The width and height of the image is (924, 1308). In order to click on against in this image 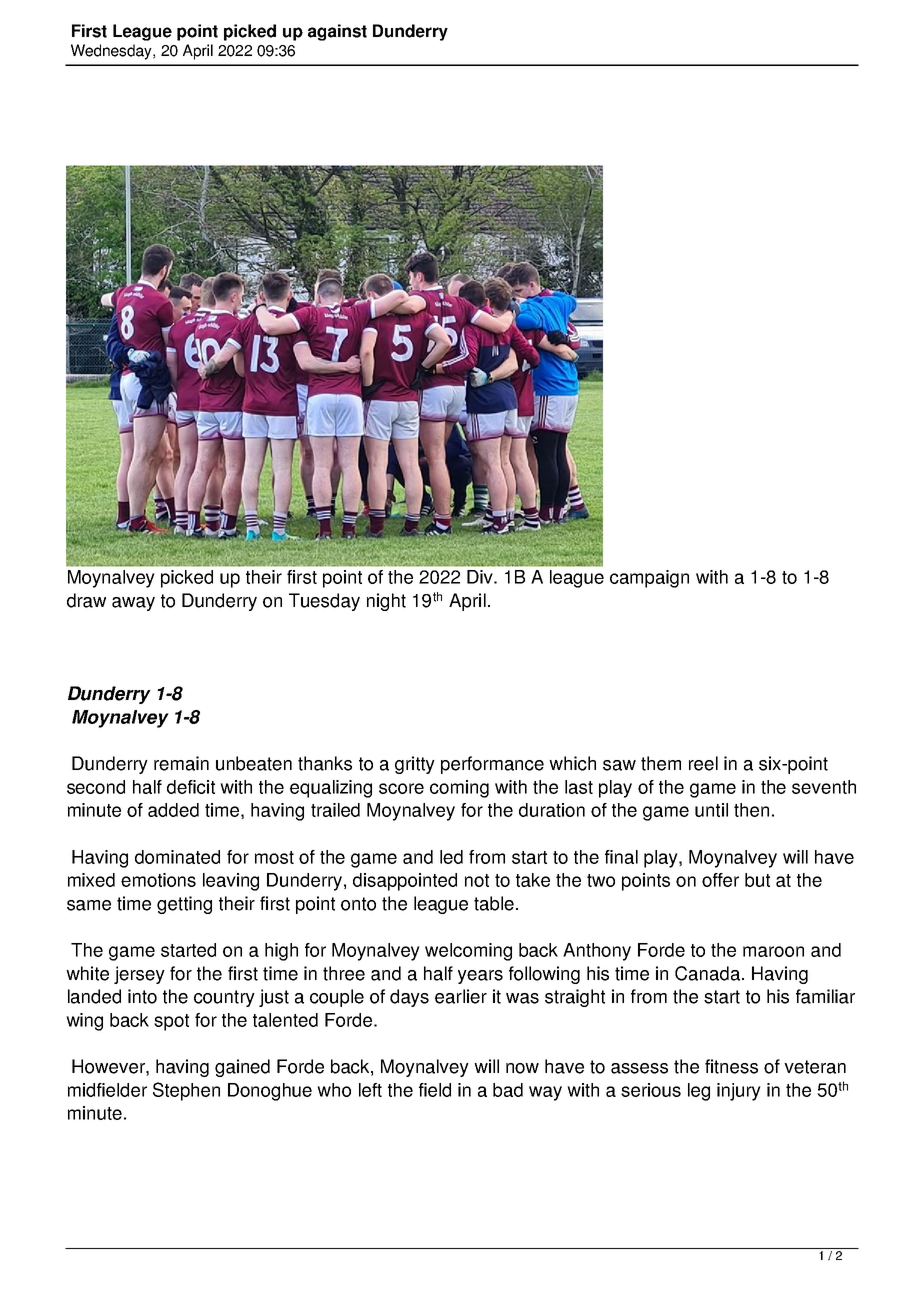, I will do `click(337, 32)`.
